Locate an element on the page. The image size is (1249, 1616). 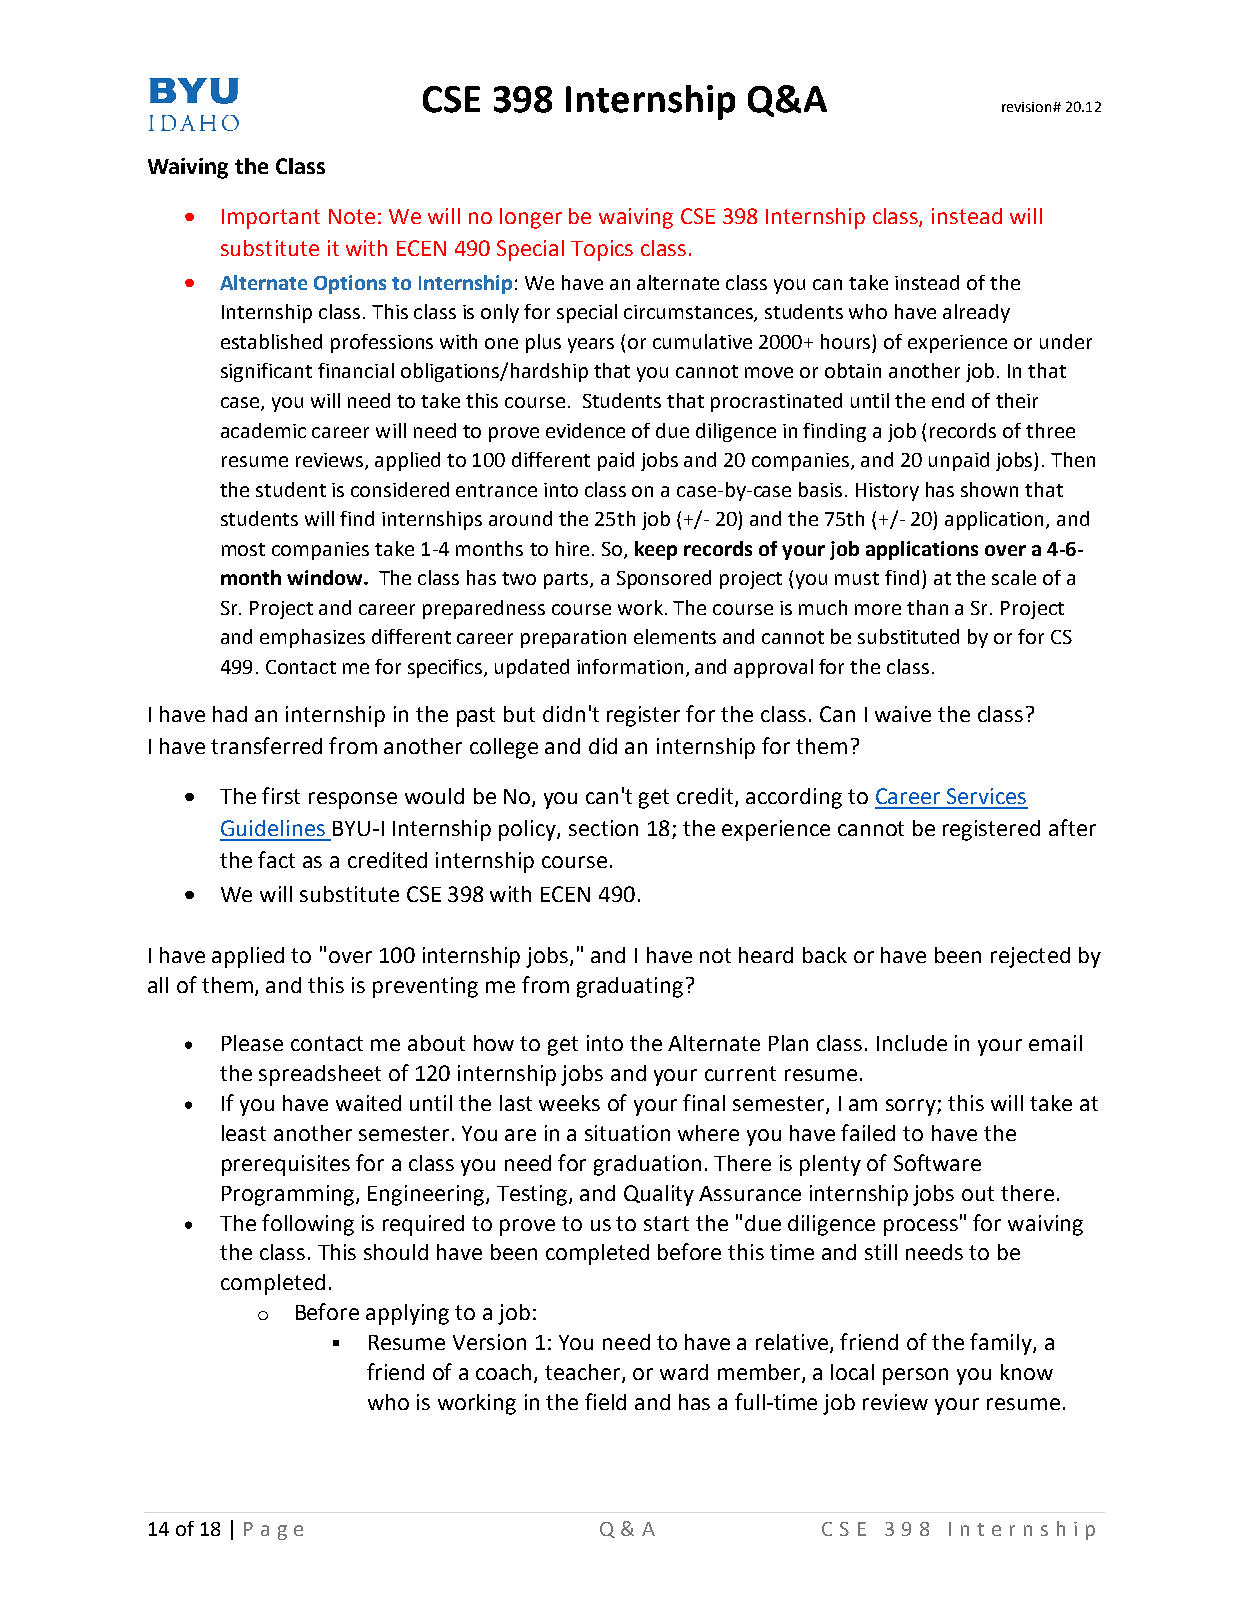
keep is located at coordinates (656, 550).
